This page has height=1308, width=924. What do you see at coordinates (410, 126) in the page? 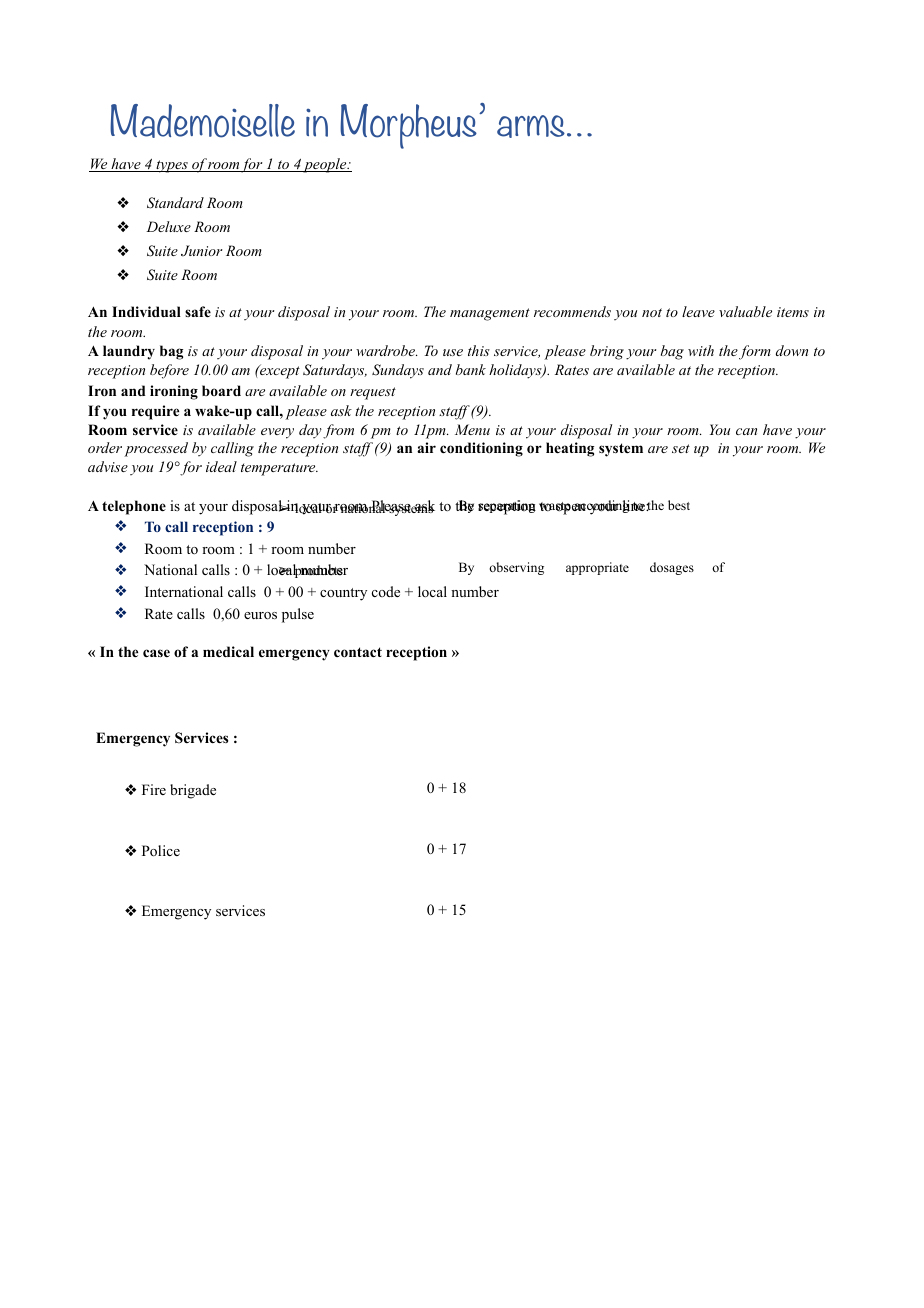
I see `Morpheus` at bounding box center [410, 126].
